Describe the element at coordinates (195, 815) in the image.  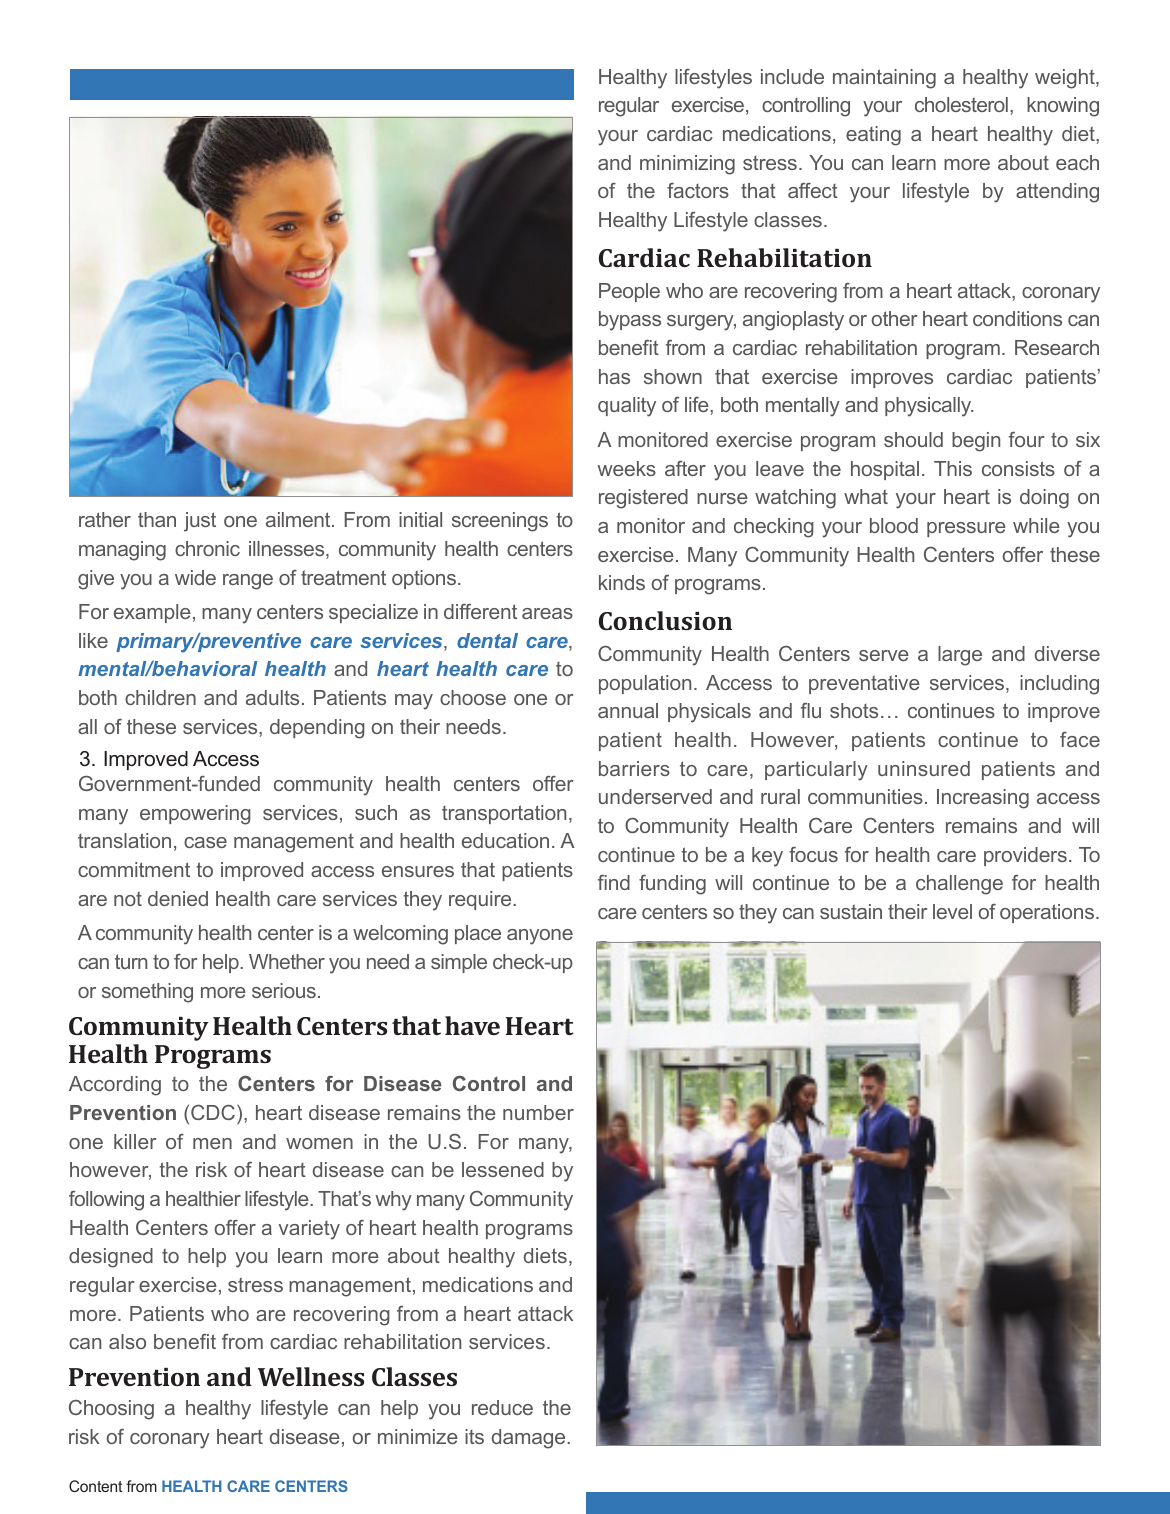
I see `empowering` at that location.
